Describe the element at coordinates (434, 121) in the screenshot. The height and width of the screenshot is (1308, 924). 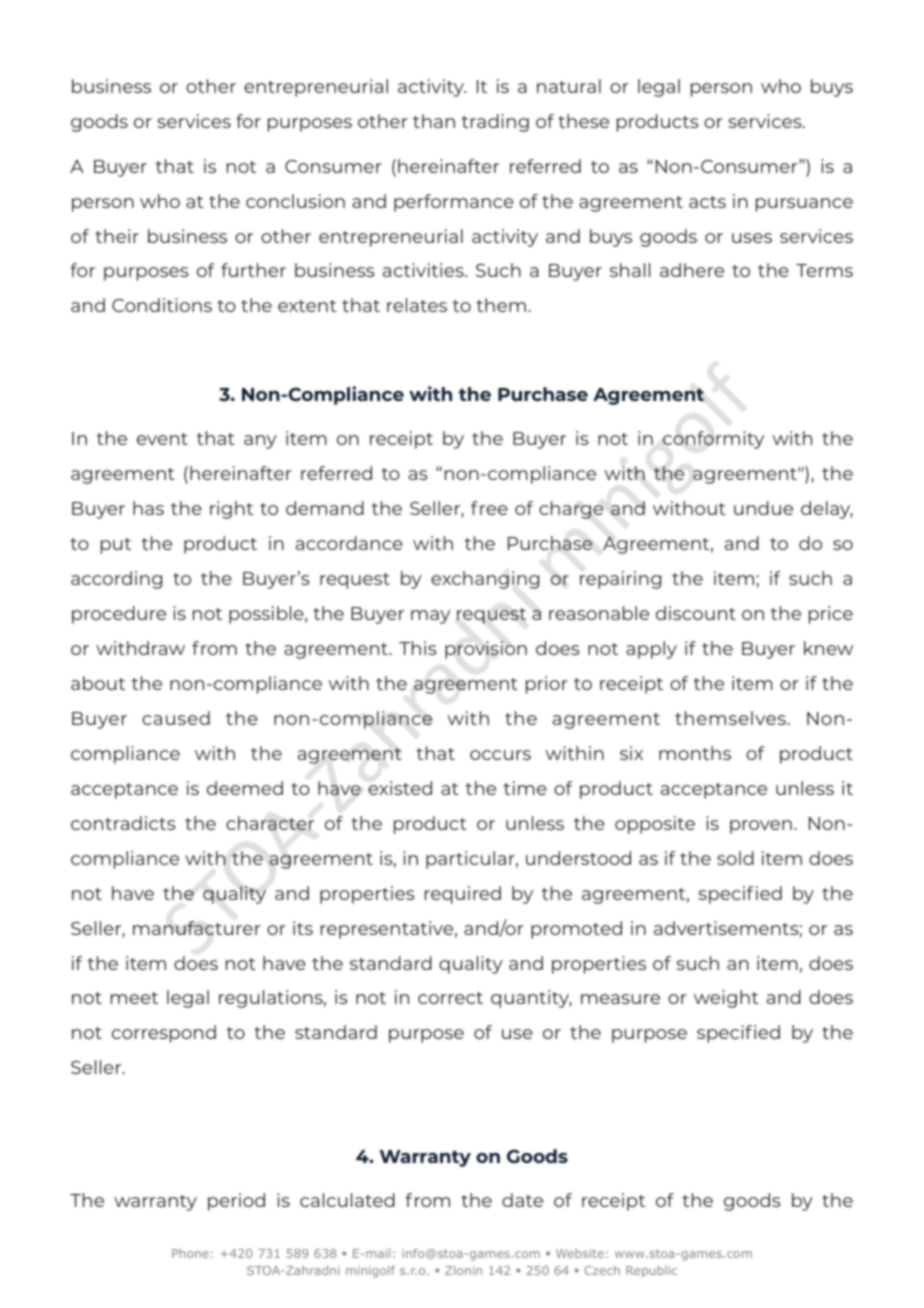
I see `than` at that location.
